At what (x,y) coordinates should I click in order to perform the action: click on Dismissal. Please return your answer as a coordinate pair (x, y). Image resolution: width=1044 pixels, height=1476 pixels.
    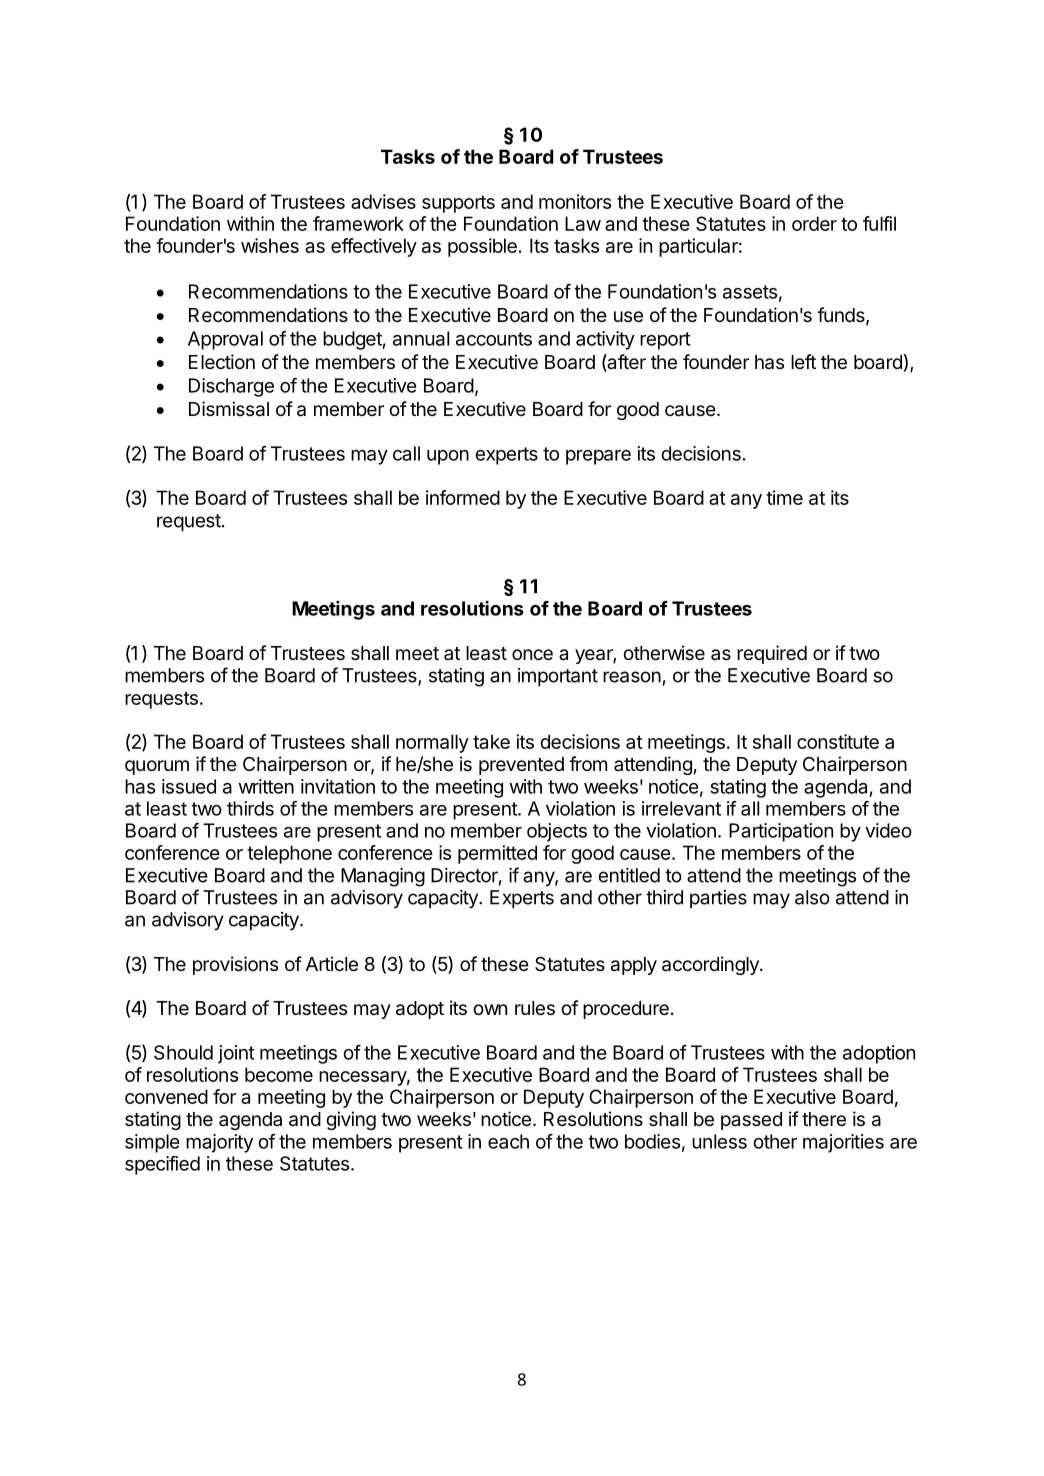
    Looking at the image, I should click on (229, 409).
